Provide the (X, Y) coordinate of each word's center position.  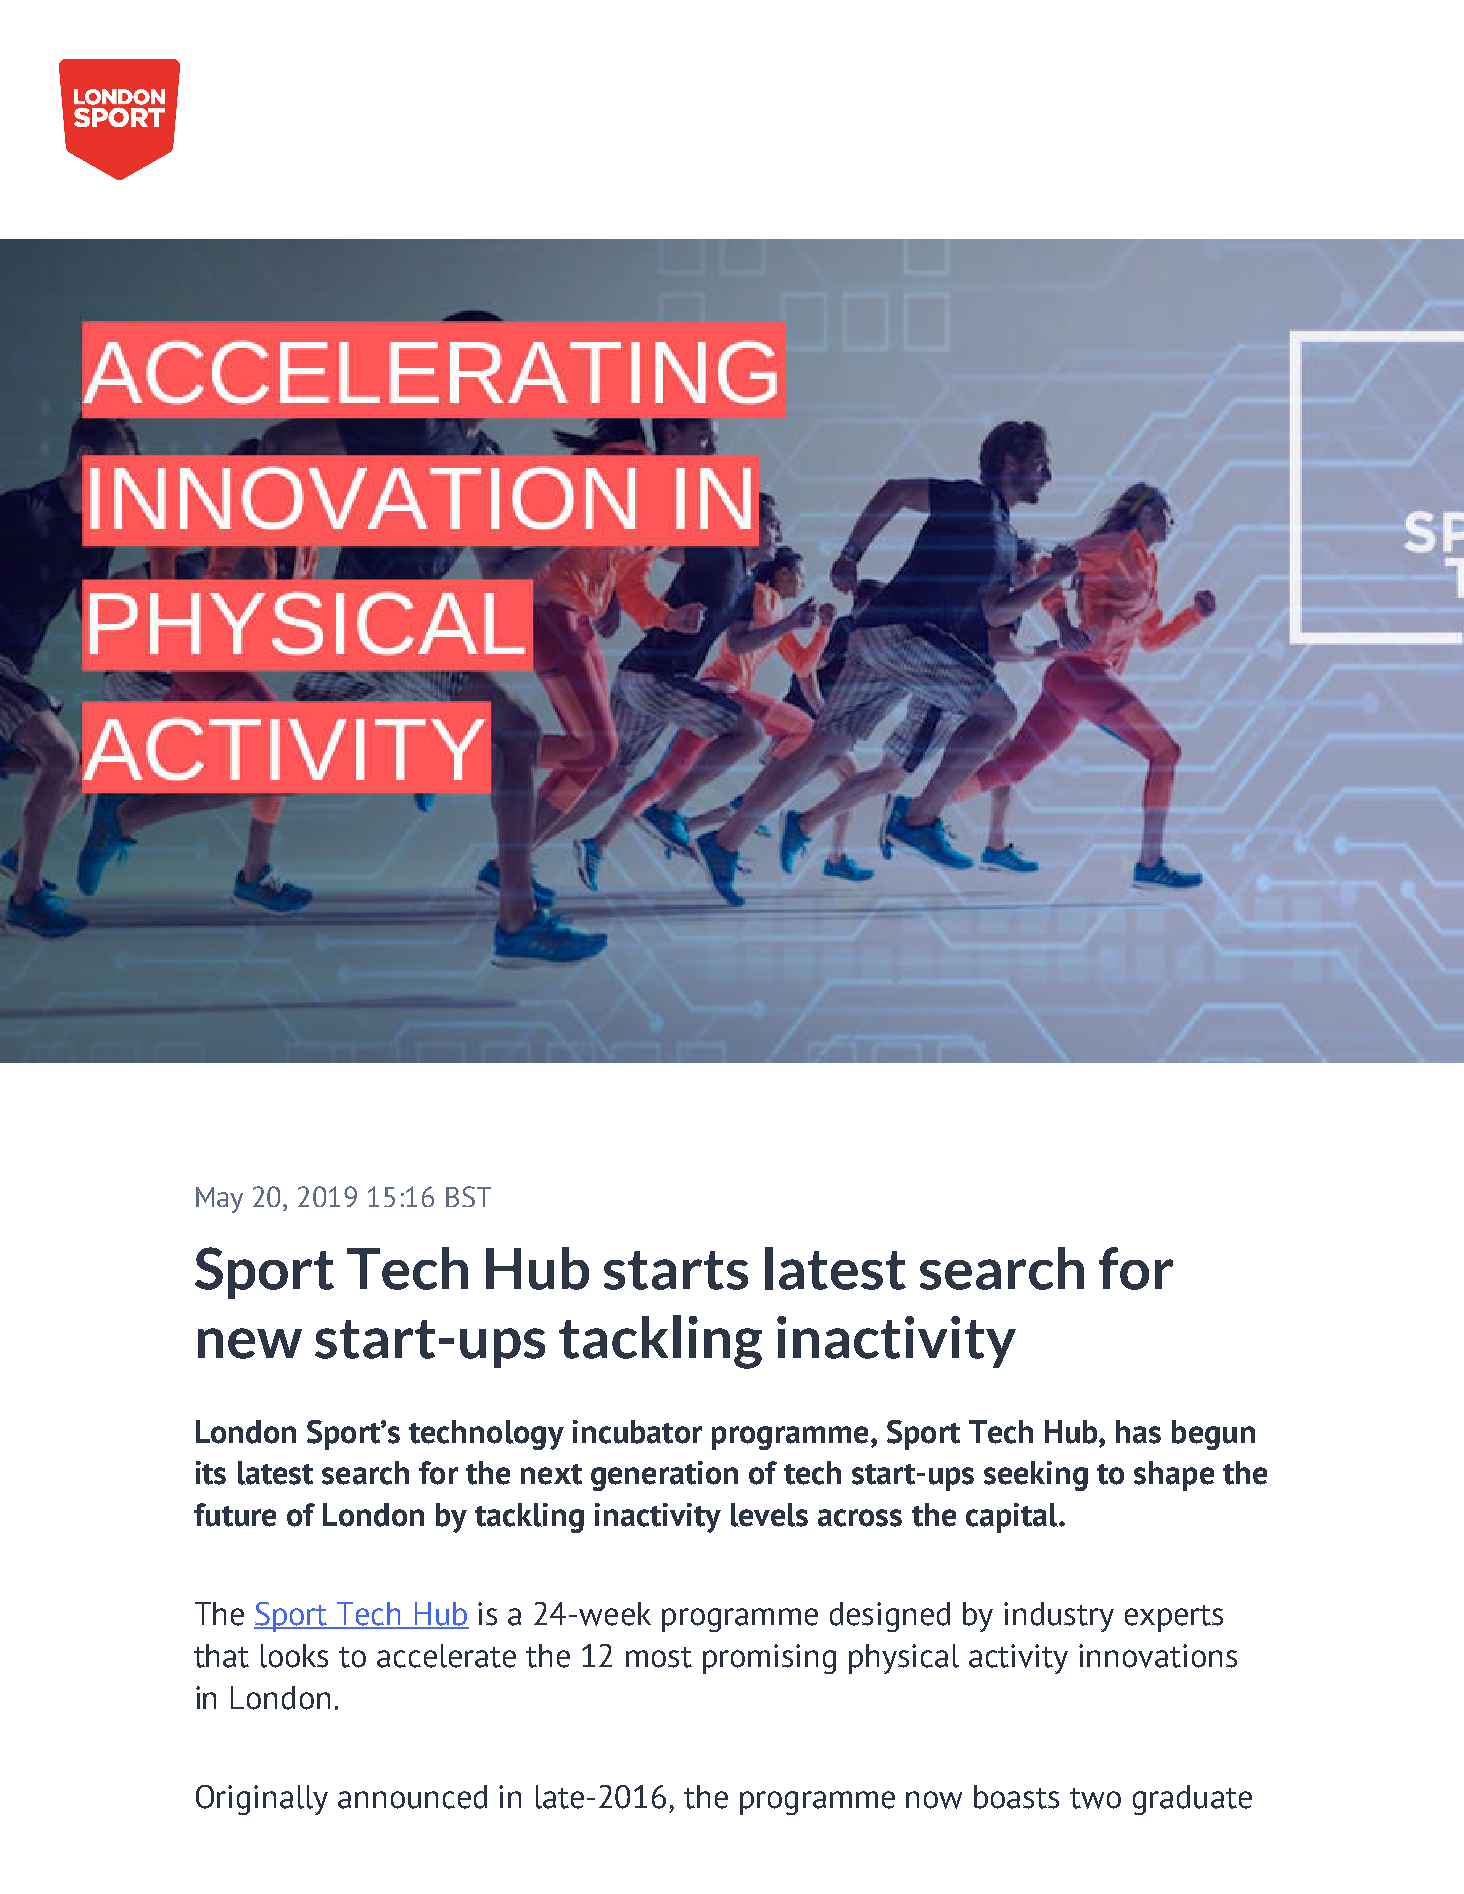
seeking (1036, 1476)
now (934, 1800)
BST (468, 1196)
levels (769, 1515)
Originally (262, 1800)
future (235, 1515)
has (1138, 1432)
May (219, 1200)
